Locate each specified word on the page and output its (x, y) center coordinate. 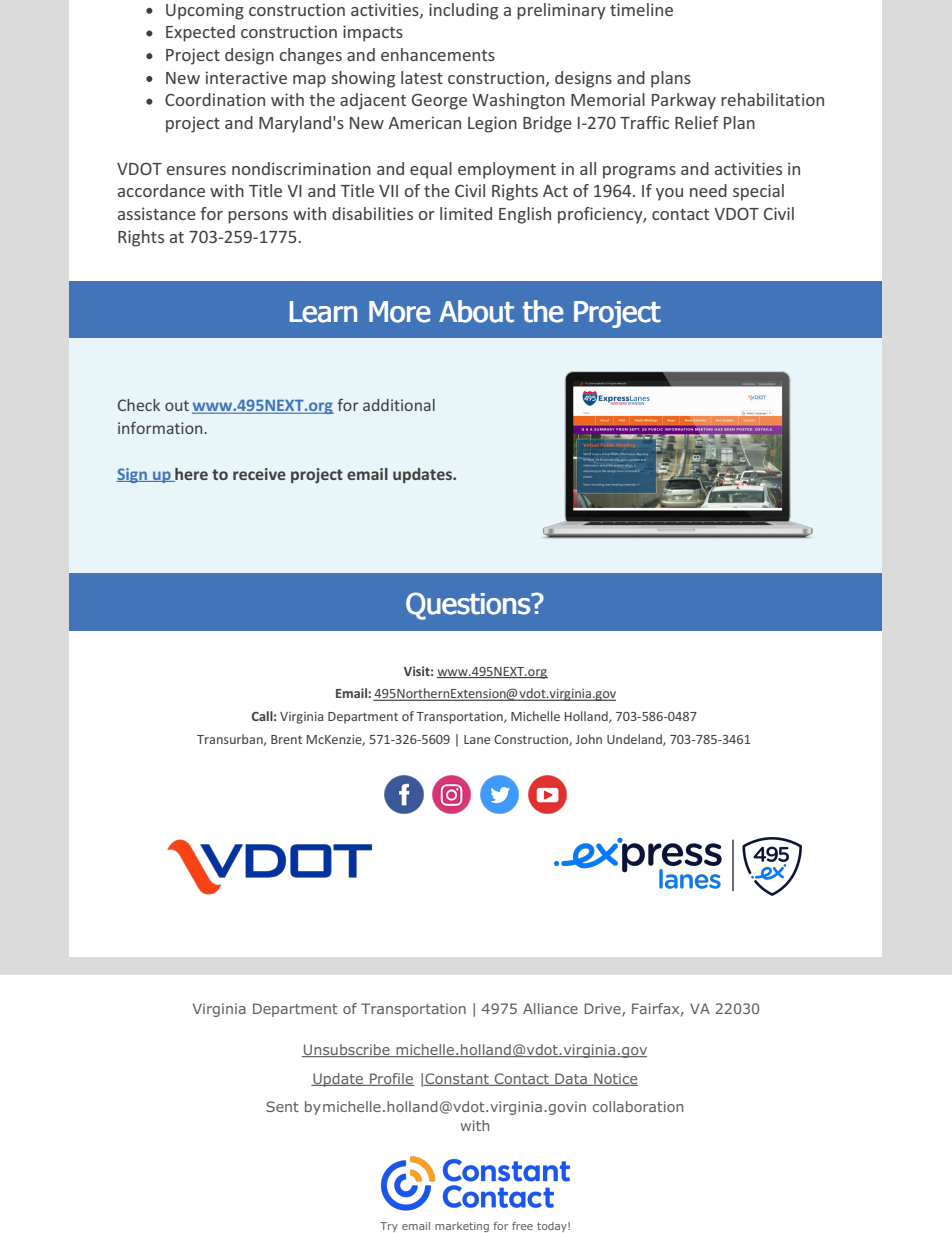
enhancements (438, 54)
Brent (286, 739)
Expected (200, 33)
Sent (282, 1106)
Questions (469, 606)
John (588, 739)
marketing (462, 1227)
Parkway (684, 101)
